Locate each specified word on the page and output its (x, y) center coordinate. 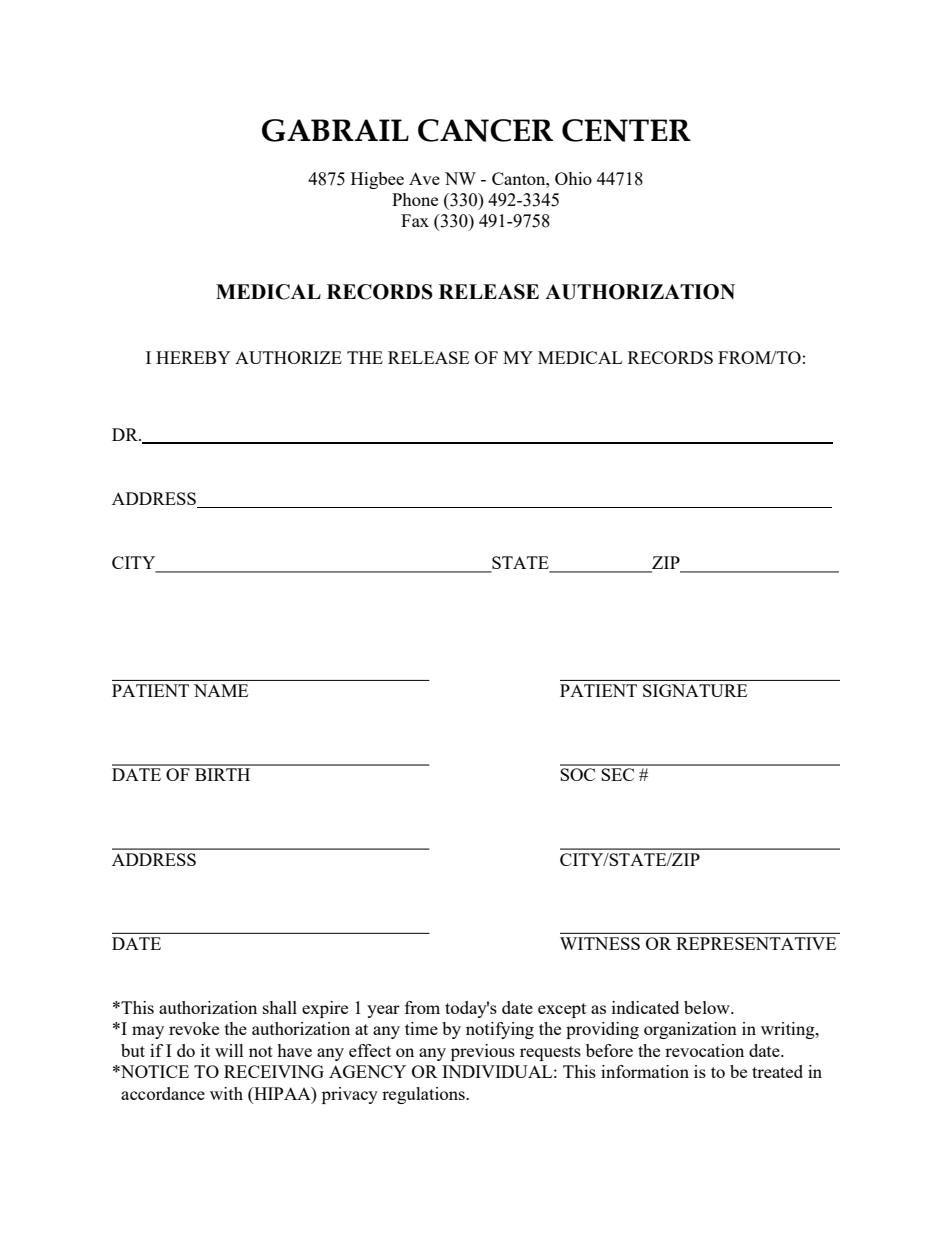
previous (483, 1052)
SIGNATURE (695, 690)
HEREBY (193, 357)
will (229, 1050)
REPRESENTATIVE (756, 943)
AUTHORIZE (288, 357)
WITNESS (600, 943)
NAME (221, 690)
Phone (415, 199)
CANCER (485, 130)
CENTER (626, 130)
